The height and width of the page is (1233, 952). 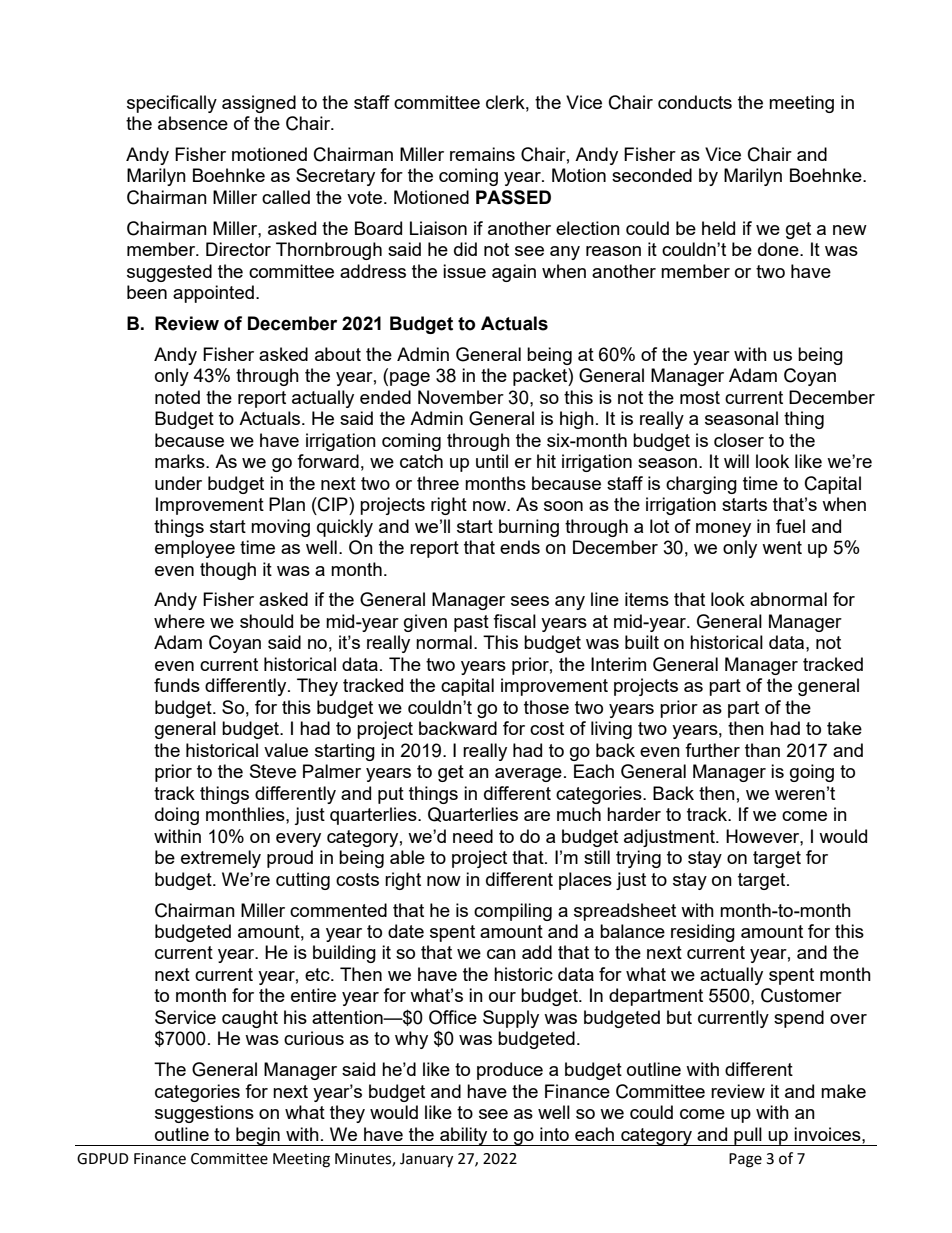 I want to click on absence, so click(x=193, y=123).
